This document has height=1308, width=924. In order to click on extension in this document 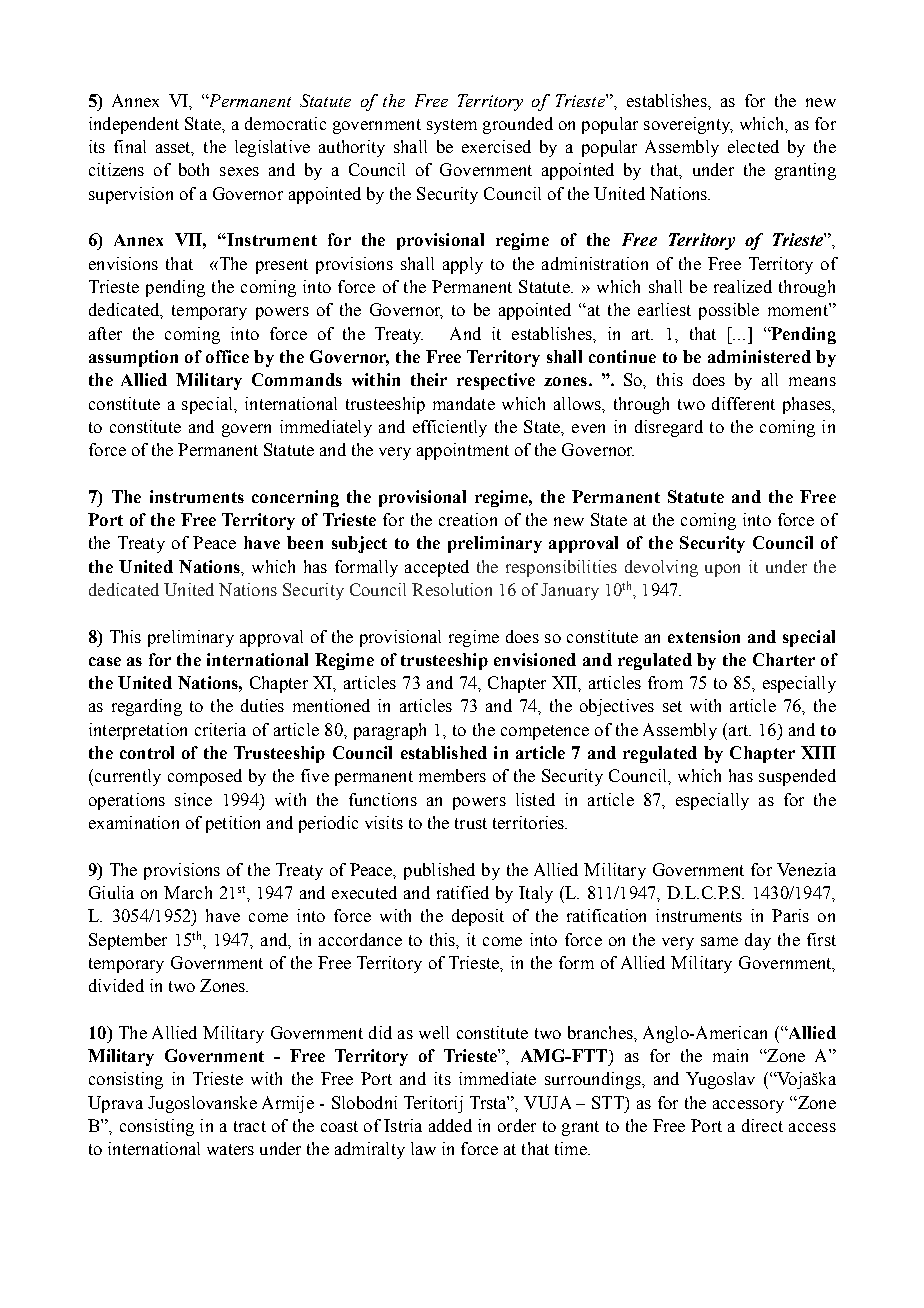, I will do `click(704, 636)`.
